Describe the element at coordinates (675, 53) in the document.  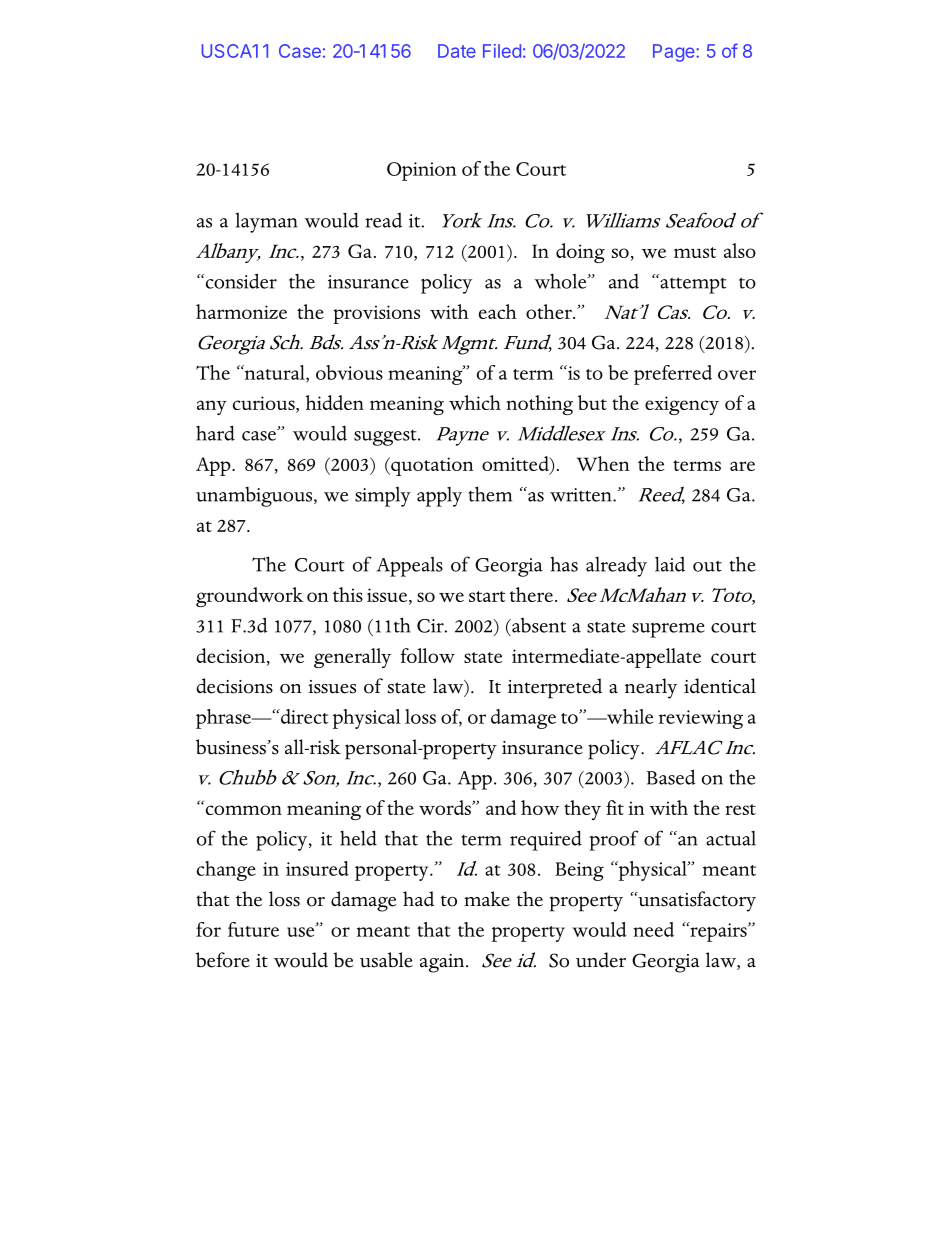
I see `Page` at that location.
